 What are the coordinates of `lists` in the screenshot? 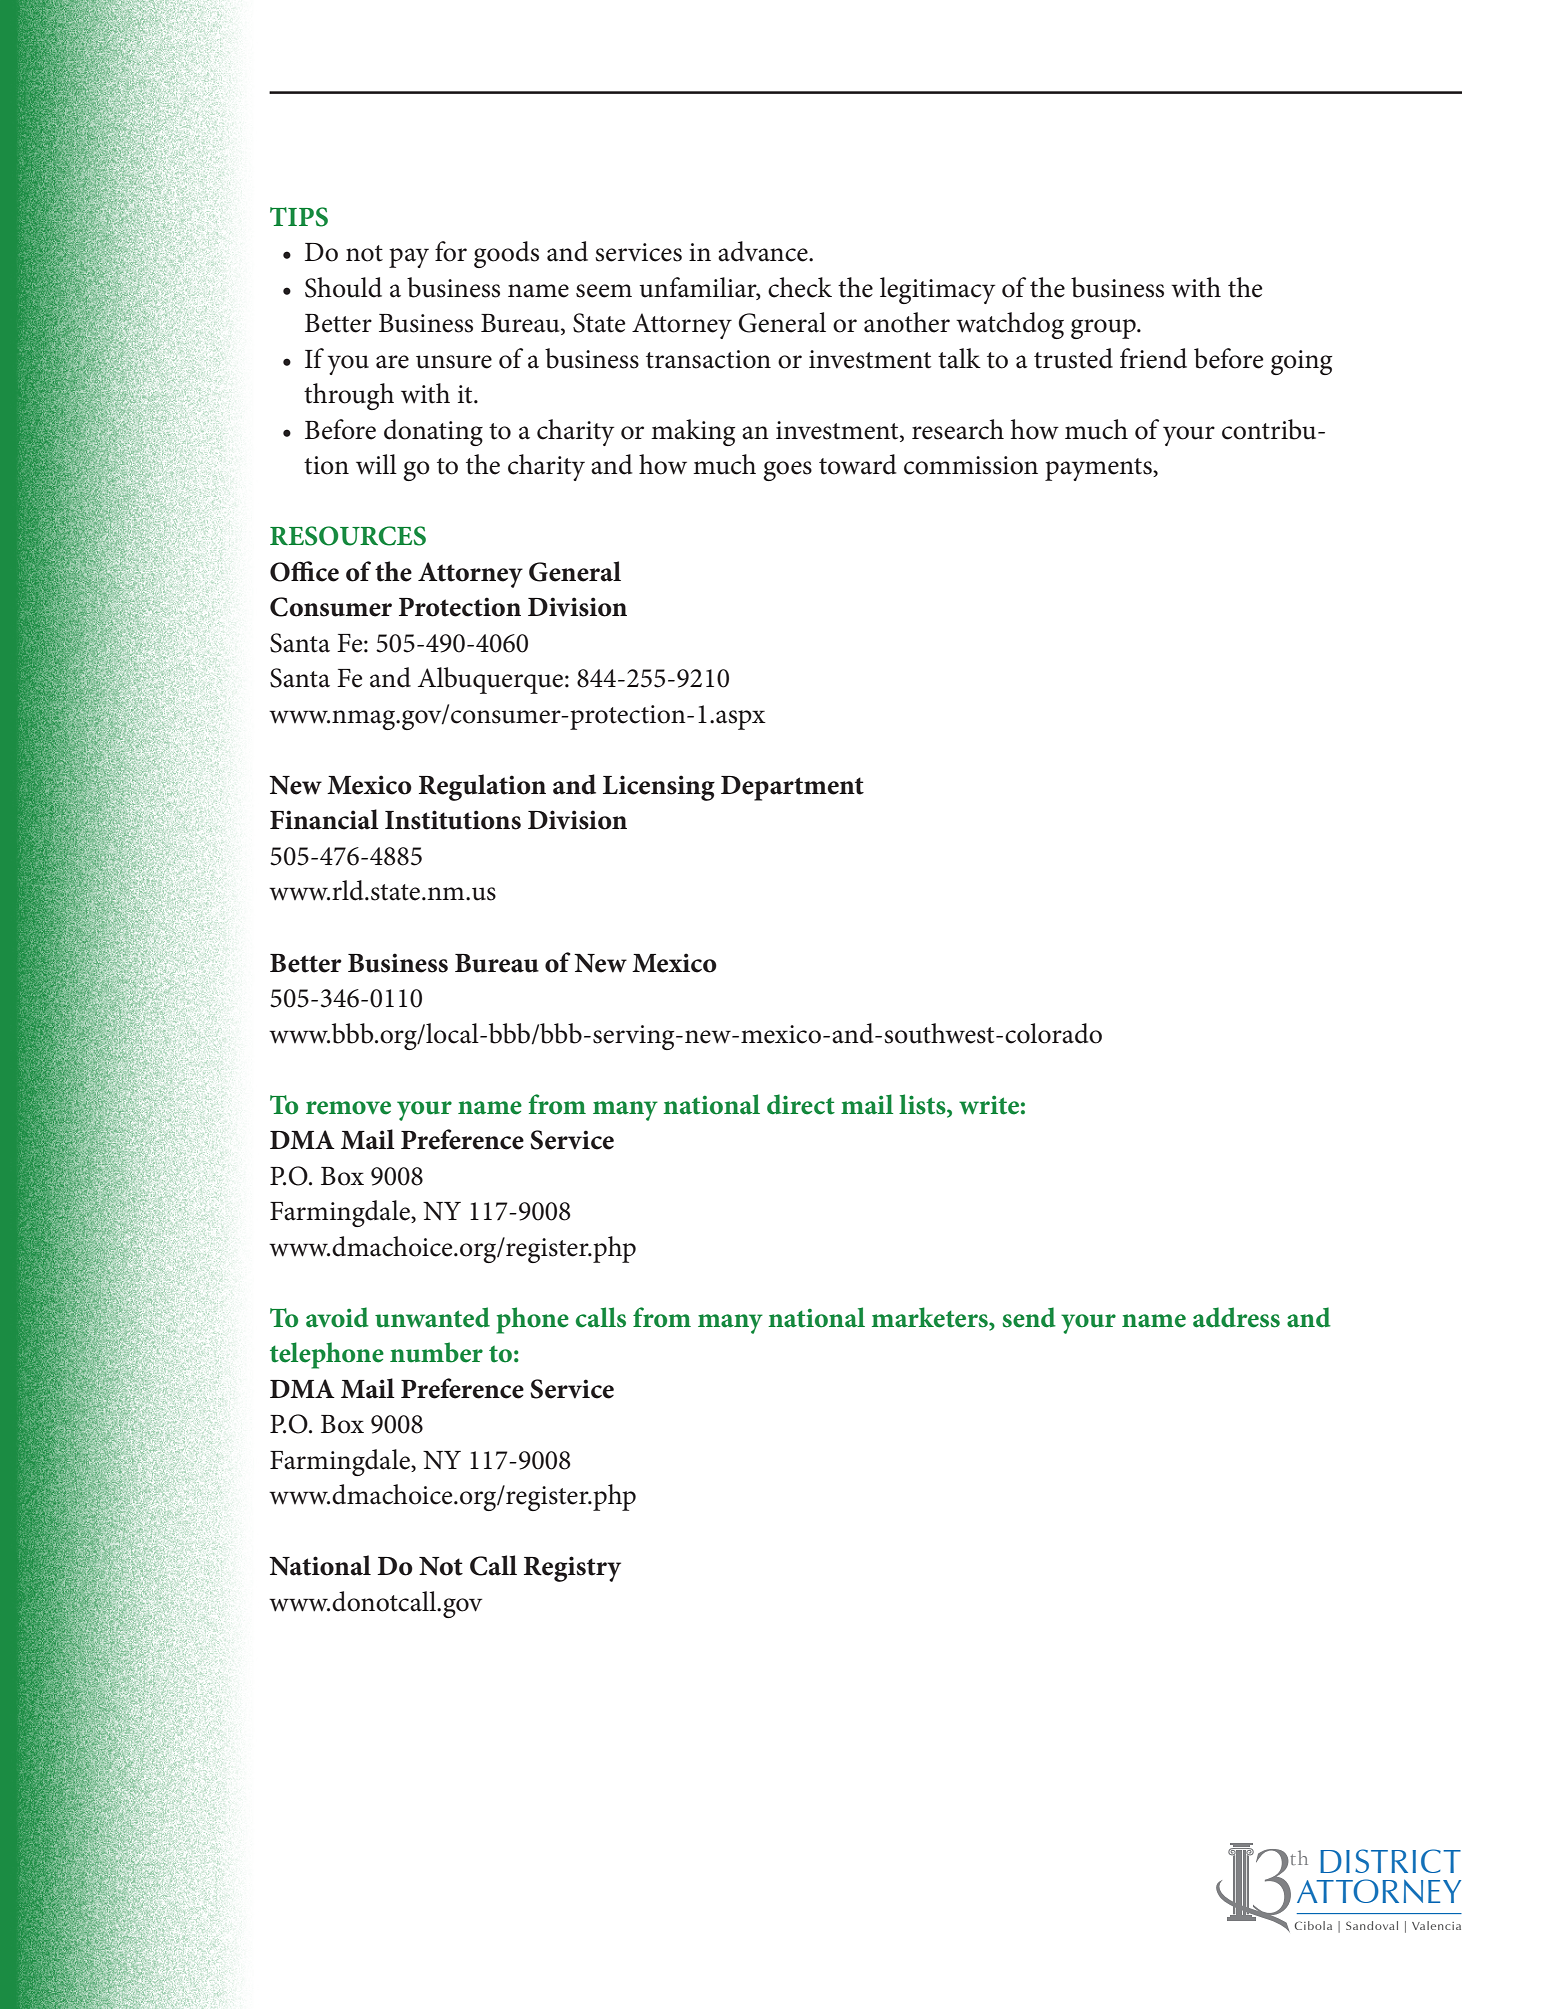 It's located at (923, 1104).
